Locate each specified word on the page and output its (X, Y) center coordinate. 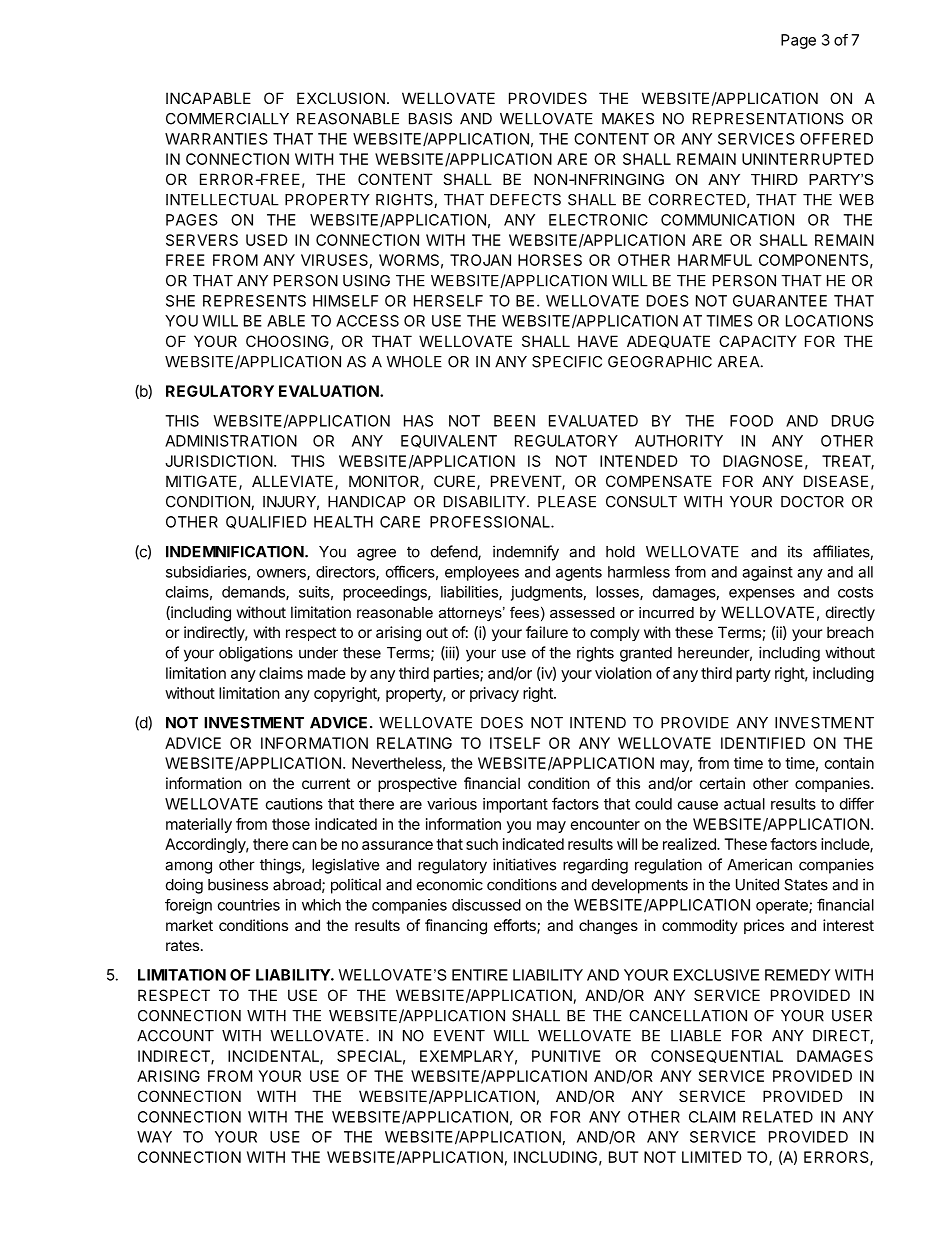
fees (524, 612)
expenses (762, 595)
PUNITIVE (566, 1056)
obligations (256, 654)
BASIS (430, 119)
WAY (154, 1137)
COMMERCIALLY (227, 119)
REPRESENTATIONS (768, 119)
